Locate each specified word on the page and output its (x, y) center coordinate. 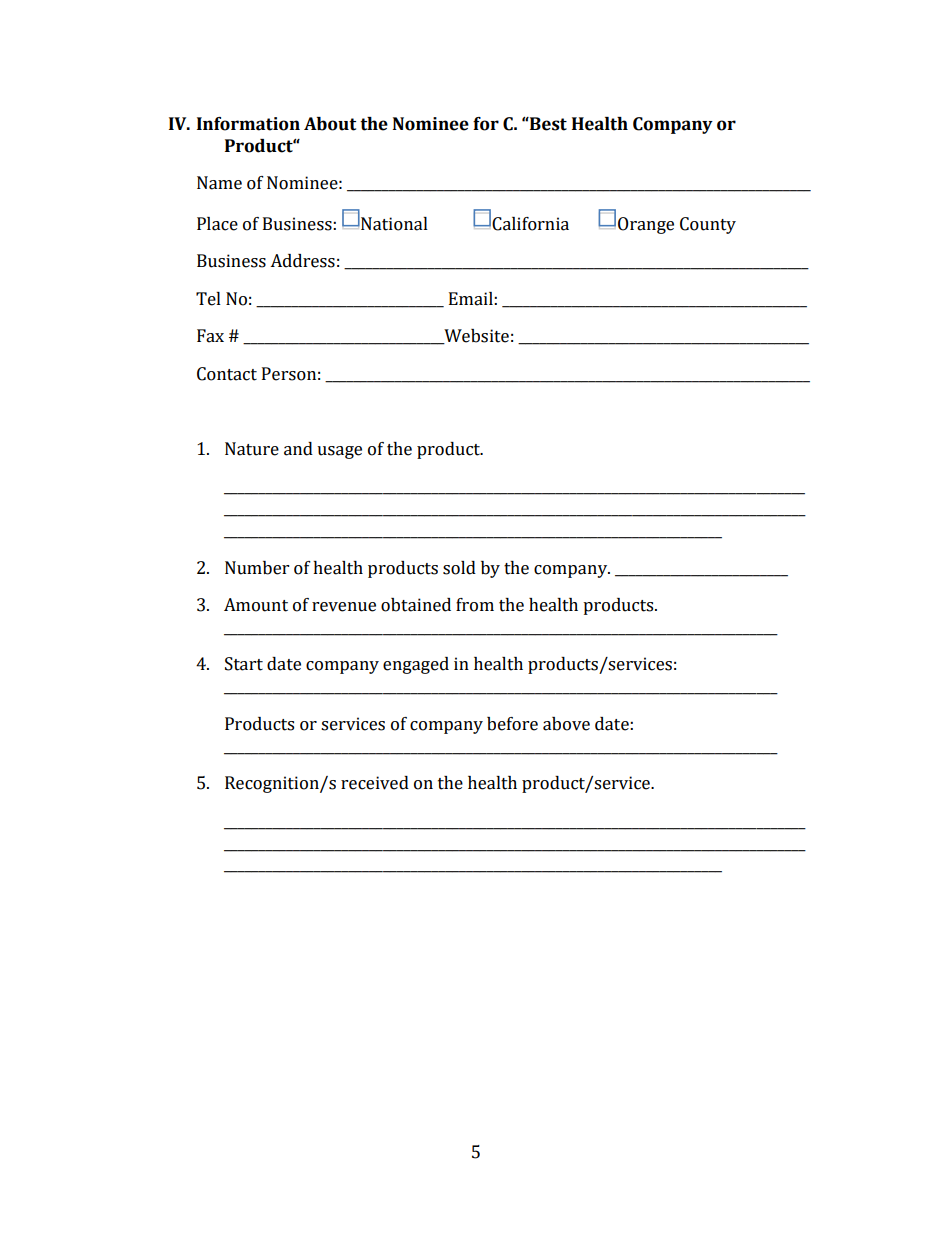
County (708, 225)
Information (248, 124)
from (475, 605)
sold (459, 568)
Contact (227, 374)
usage (339, 452)
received (375, 783)
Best (547, 124)
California (530, 224)
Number (257, 568)
